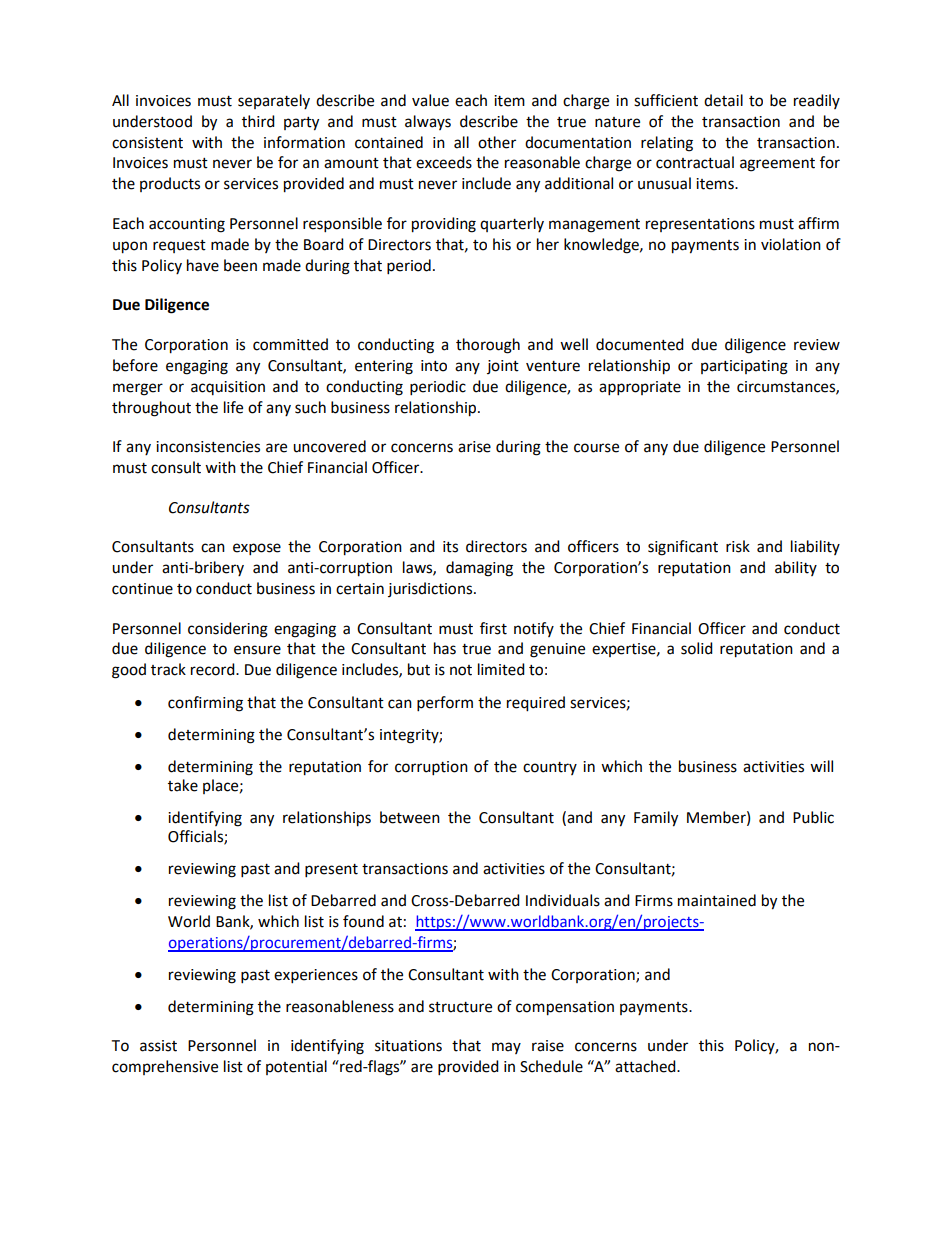 This image has height=1233, width=952. What do you see at coordinates (258, 121) in the image?
I see `third` at bounding box center [258, 121].
